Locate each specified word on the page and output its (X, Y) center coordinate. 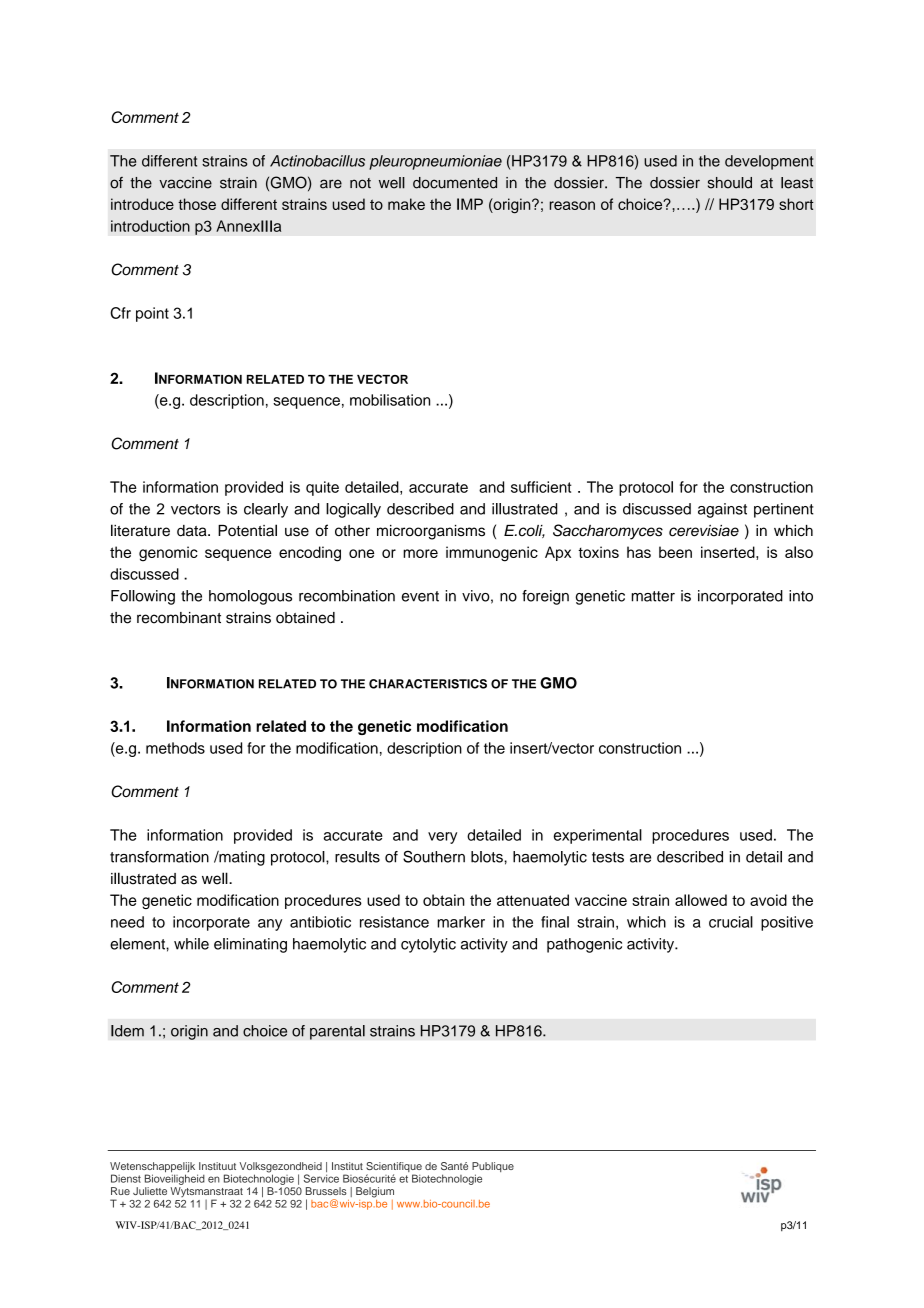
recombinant (179, 618)
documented (455, 183)
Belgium (375, 1192)
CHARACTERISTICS (428, 684)
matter (653, 596)
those (197, 204)
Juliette (150, 1191)
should (730, 183)
